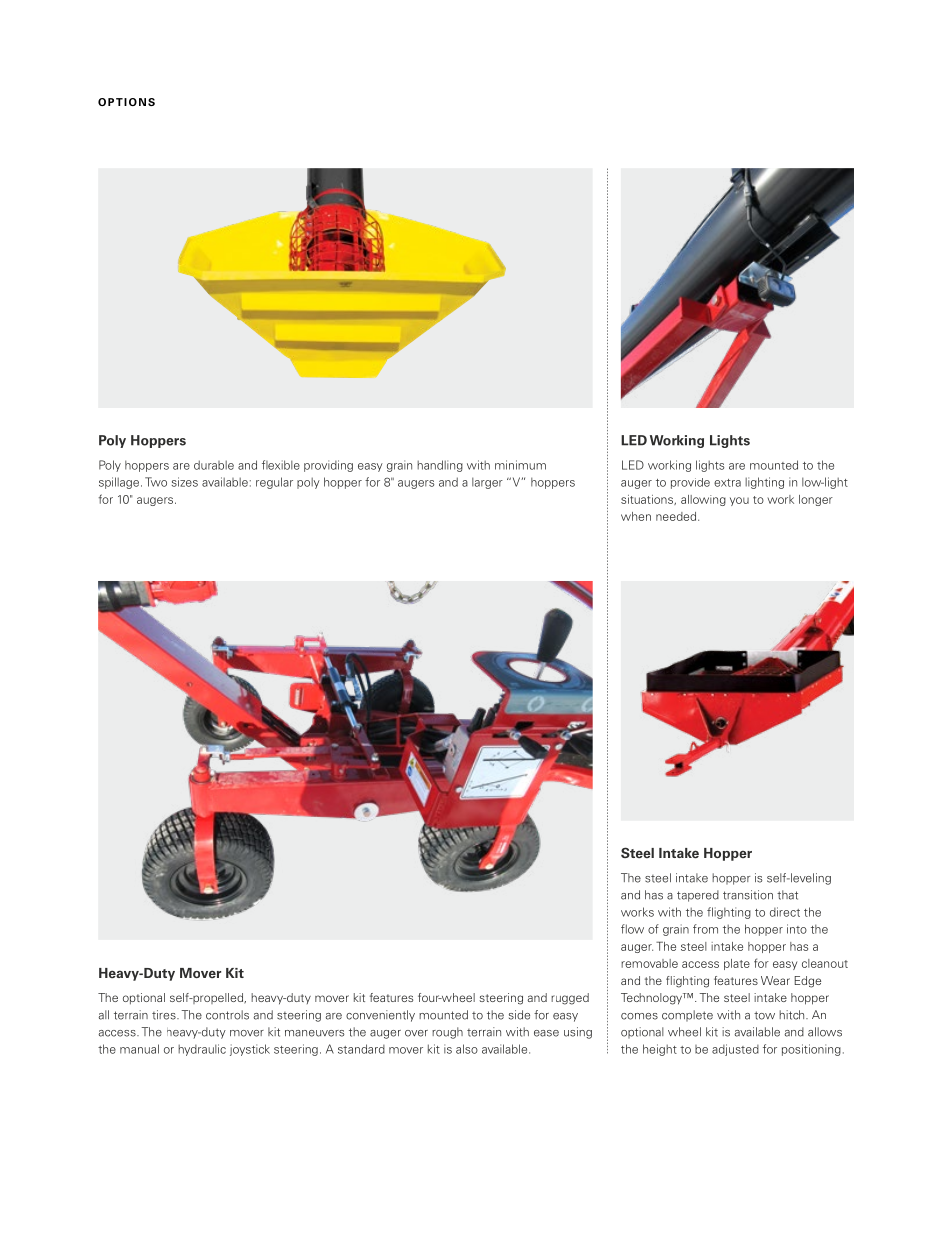  What do you see at coordinates (126, 102) in the screenshot?
I see `OPTIONS` at bounding box center [126, 102].
